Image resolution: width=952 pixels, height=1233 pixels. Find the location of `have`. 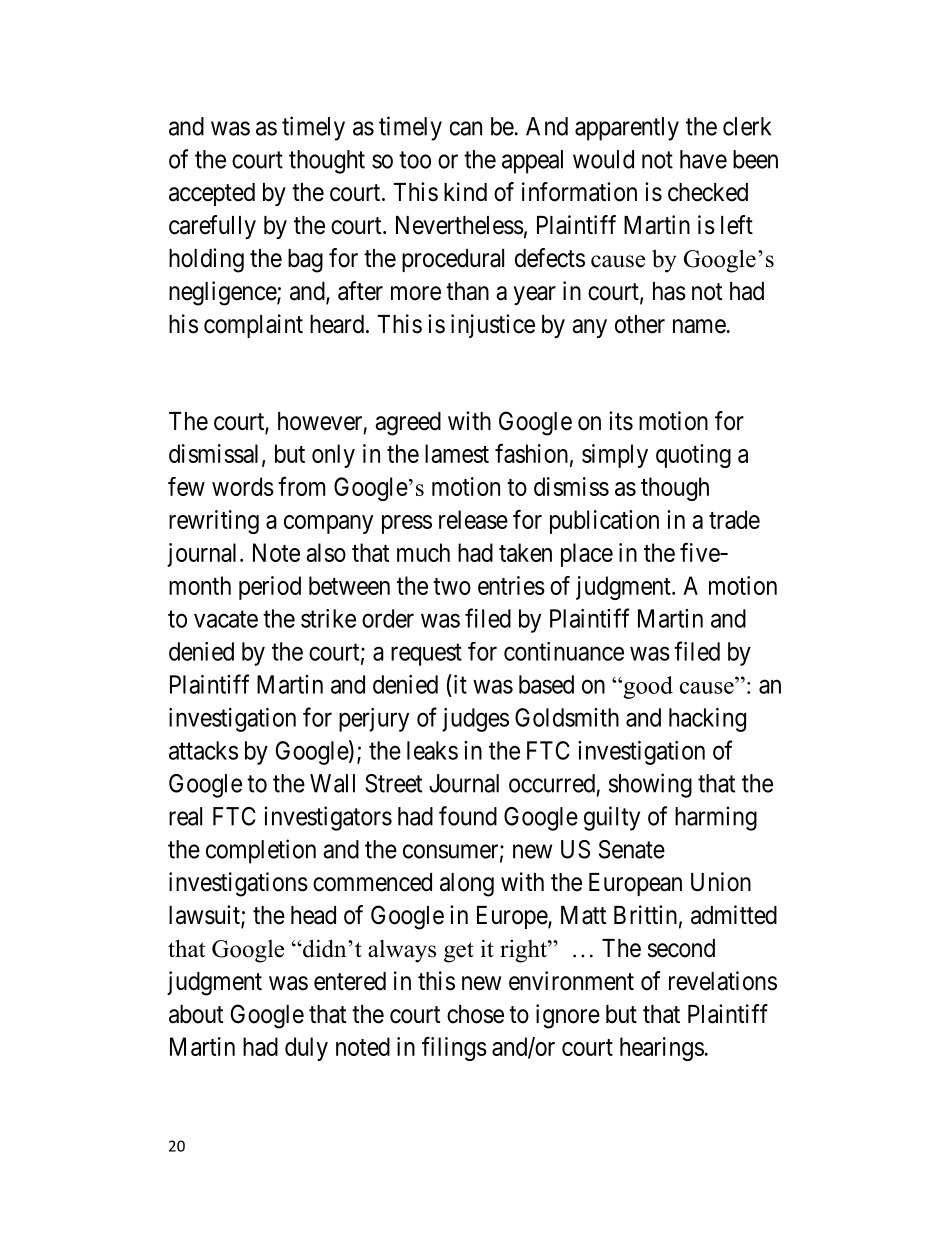

have is located at coordinates (703, 159).
